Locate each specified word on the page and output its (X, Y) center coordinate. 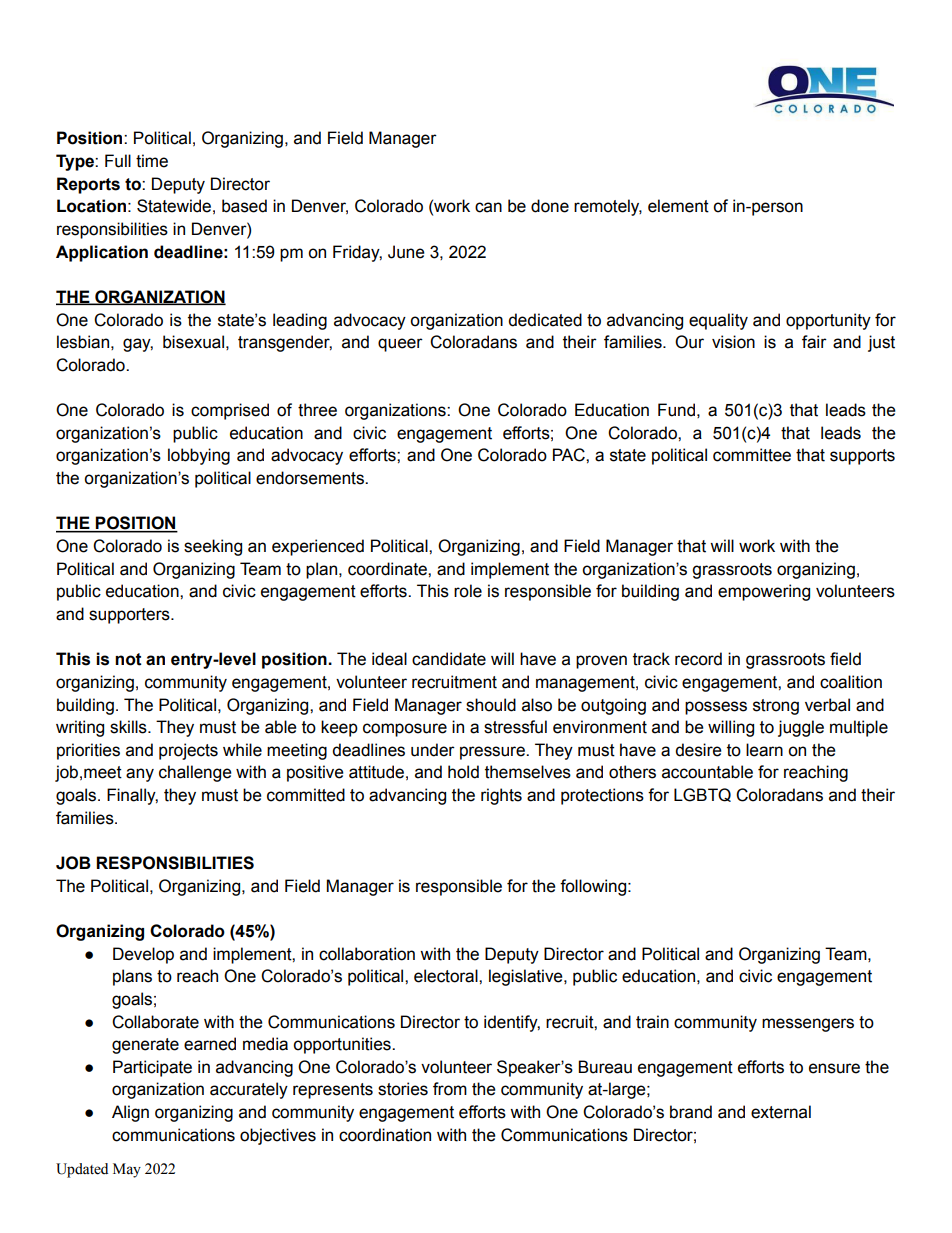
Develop (143, 955)
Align (130, 1113)
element (678, 206)
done (550, 206)
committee (752, 455)
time (152, 161)
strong (776, 707)
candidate (449, 659)
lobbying (199, 456)
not (128, 659)
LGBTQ (702, 795)
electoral (447, 976)
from (450, 1089)
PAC (570, 455)
